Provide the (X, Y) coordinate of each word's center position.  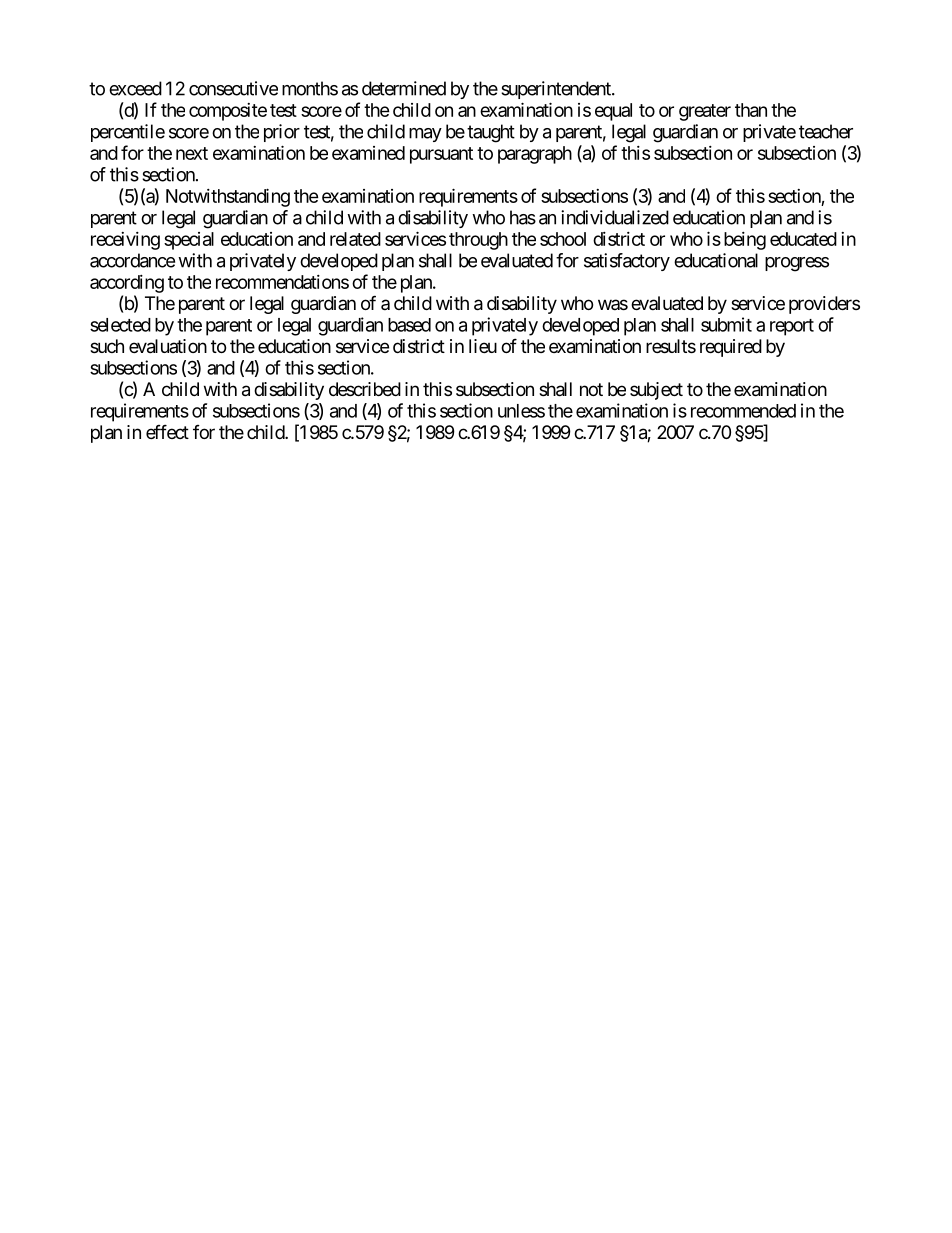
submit (726, 324)
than (751, 110)
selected (120, 325)
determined (404, 88)
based (409, 325)
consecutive (233, 88)
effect (167, 431)
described (365, 389)
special (189, 241)
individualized (615, 217)
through (478, 241)
